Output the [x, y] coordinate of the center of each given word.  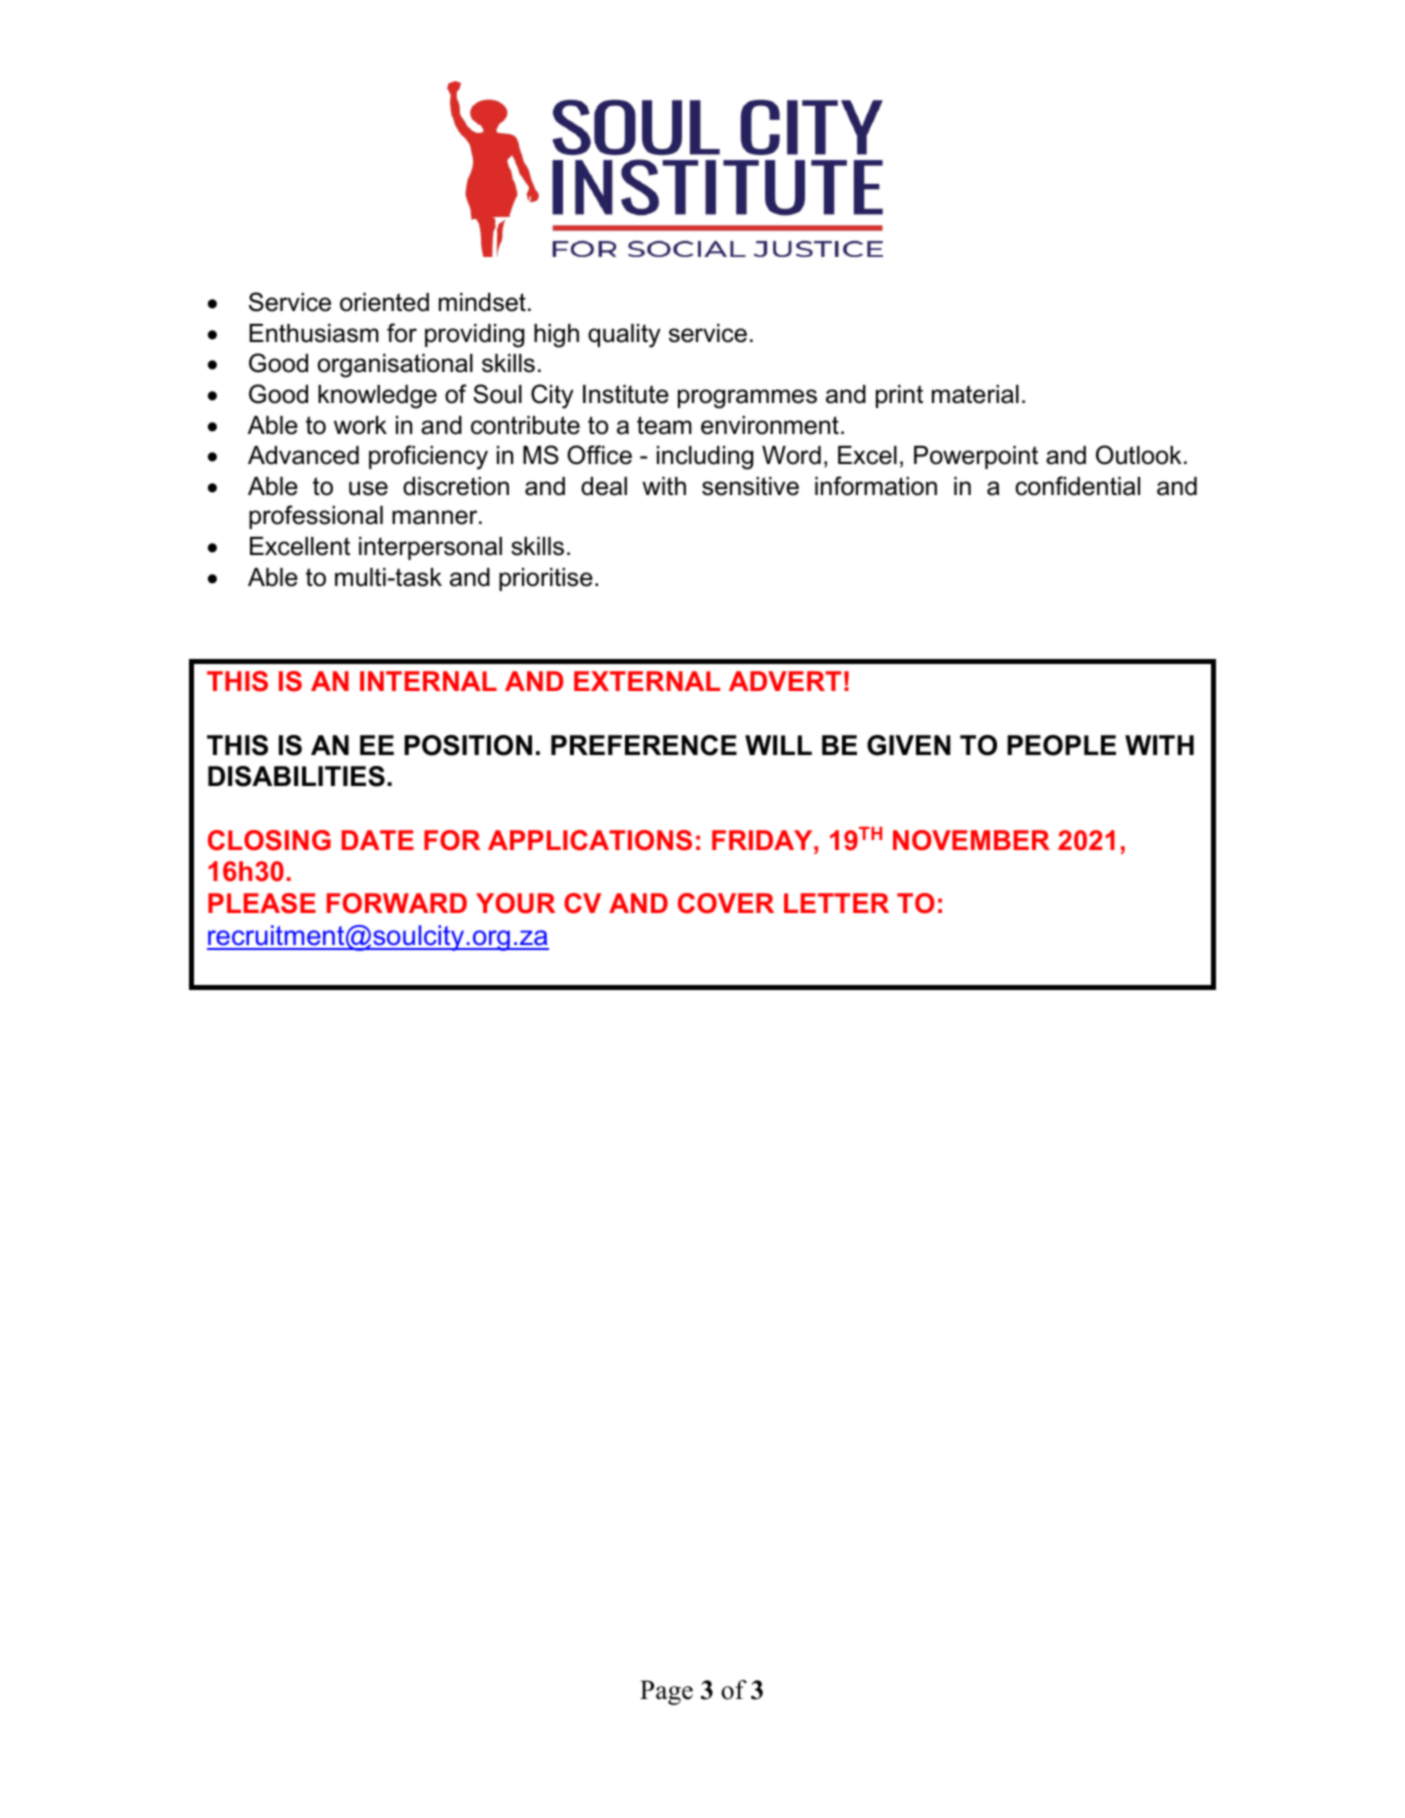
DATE [378, 840]
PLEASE [262, 903]
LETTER [836, 903]
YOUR [515, 903]
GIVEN [908, 745]
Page [666, 1692]
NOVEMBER [971, 840]
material [975, 394]
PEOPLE [1061, 745]
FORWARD [397, 903]
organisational [395, 366]
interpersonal [430, 548]
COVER [726, 903]
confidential [1077, 486]
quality [624, 336]
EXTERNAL [647, 681]
